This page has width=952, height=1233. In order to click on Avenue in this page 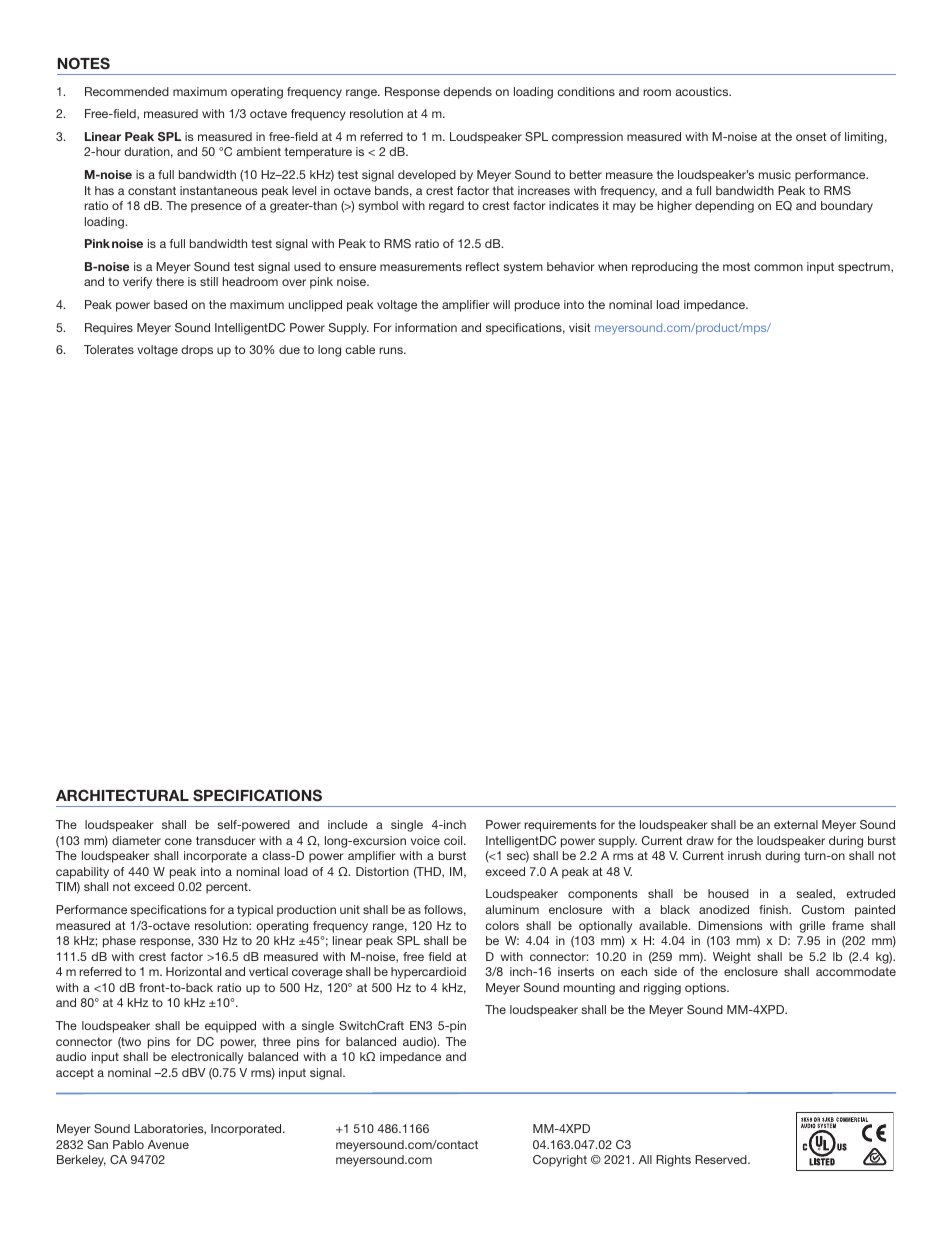, I will do `click(168, 1144)`.
